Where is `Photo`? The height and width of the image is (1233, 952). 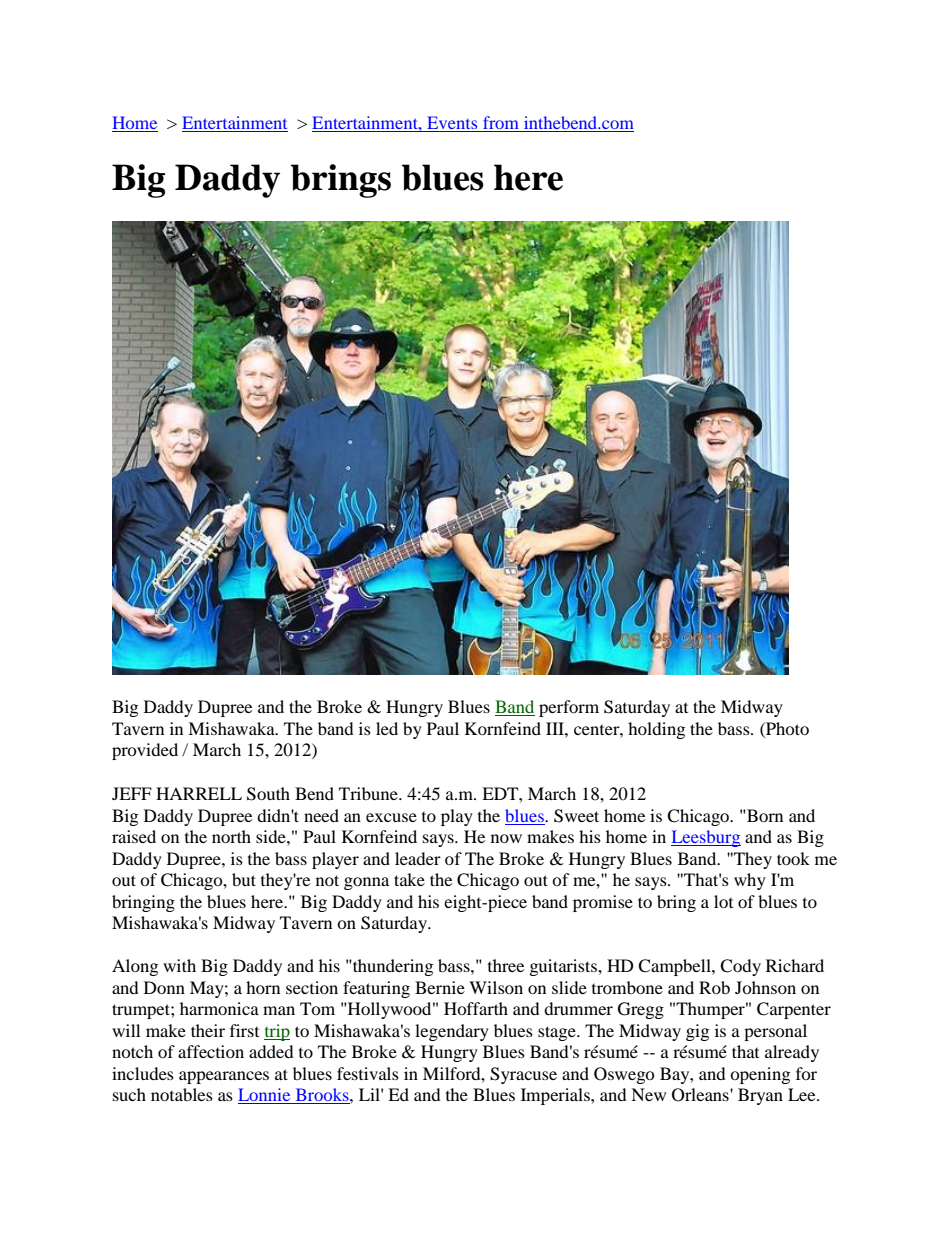
Photo is located at coordinates (786, 728).
